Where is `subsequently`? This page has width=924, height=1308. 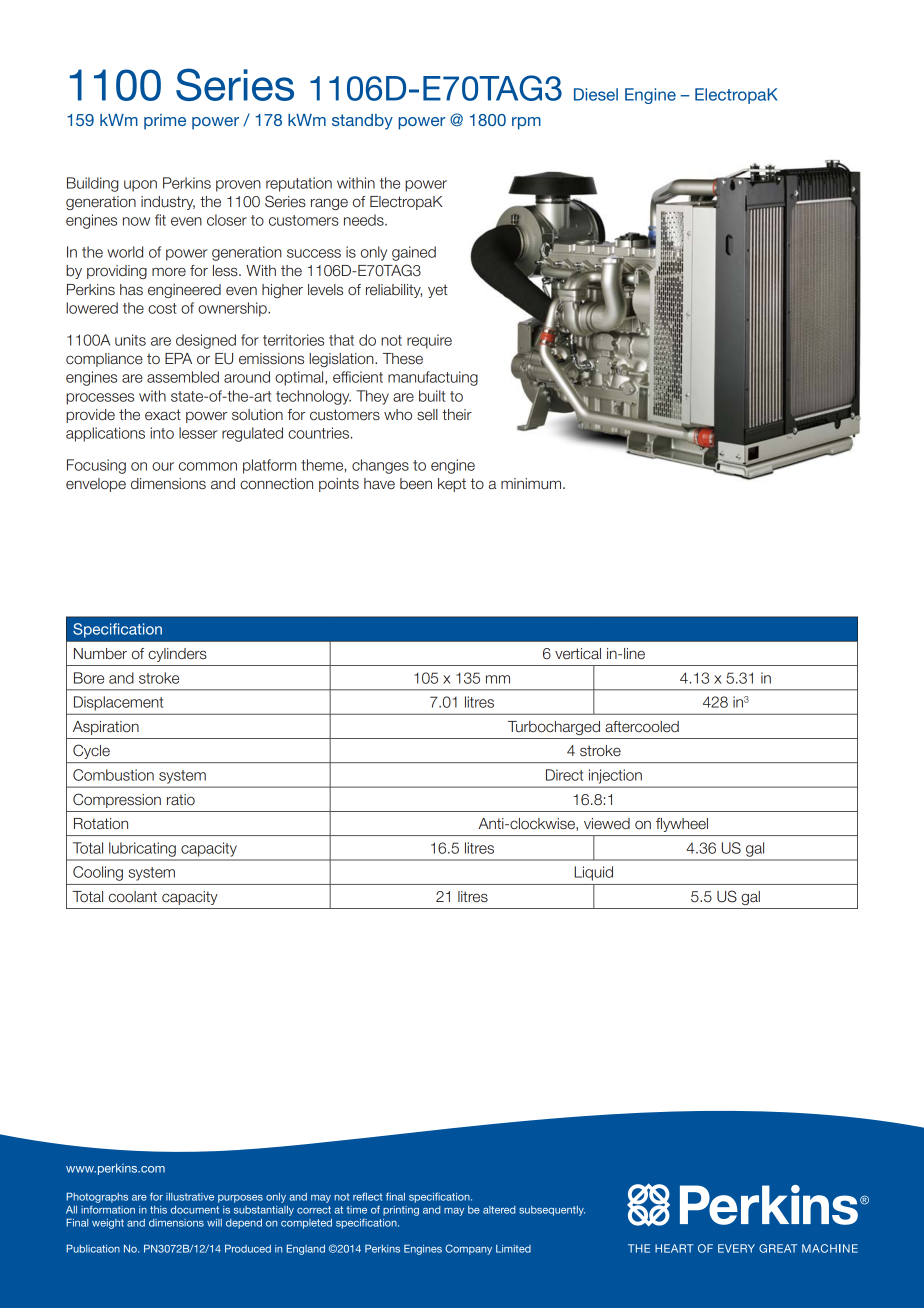
subsequently is located at coordinates (552, 1211).
